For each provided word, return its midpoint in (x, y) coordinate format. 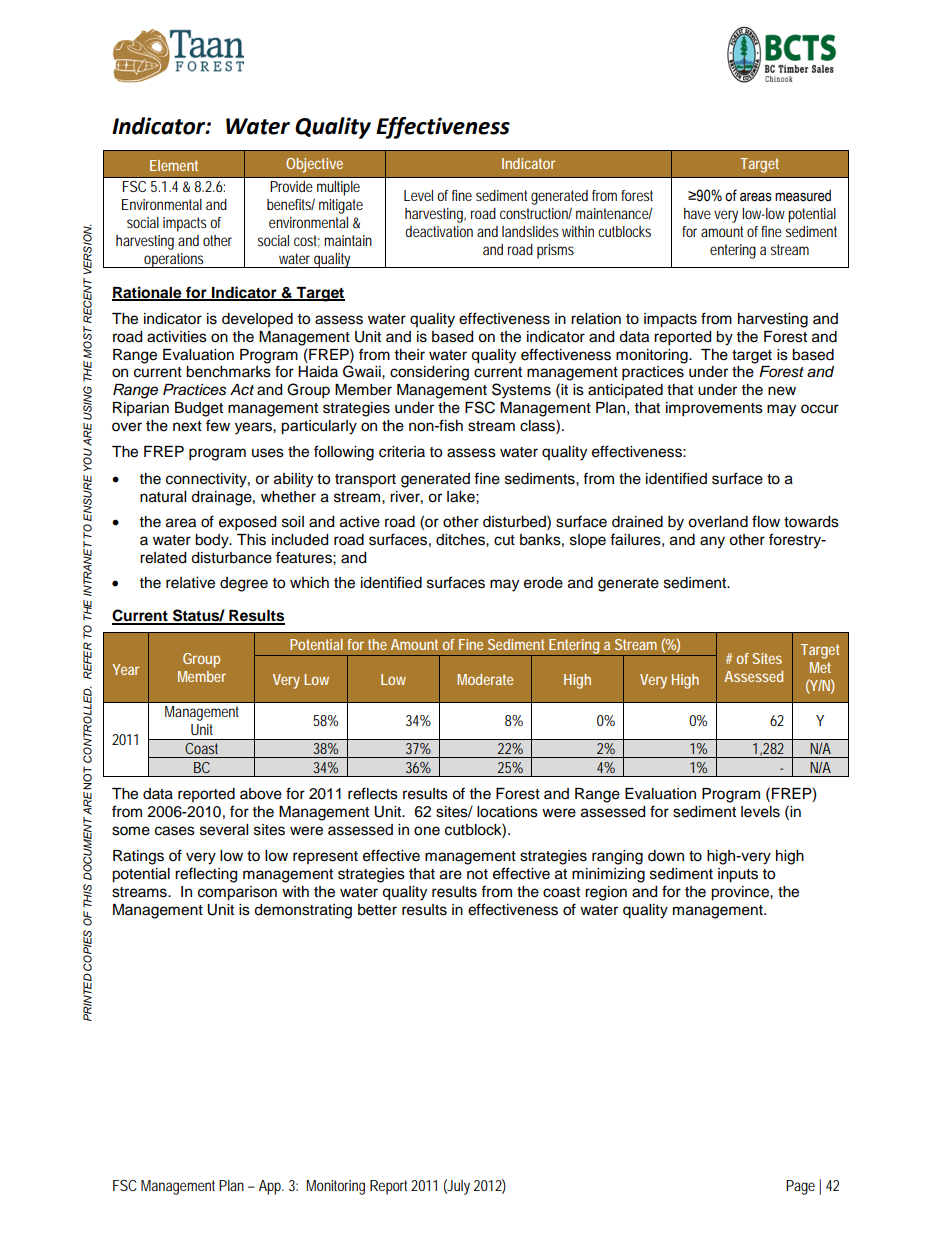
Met (820, 667)
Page (800, 1187)
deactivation (439, 231)
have (697, 213)
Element (174, 165)
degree (244, 584)
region (606, 893)
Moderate (485, 679)
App (271, 1187)
